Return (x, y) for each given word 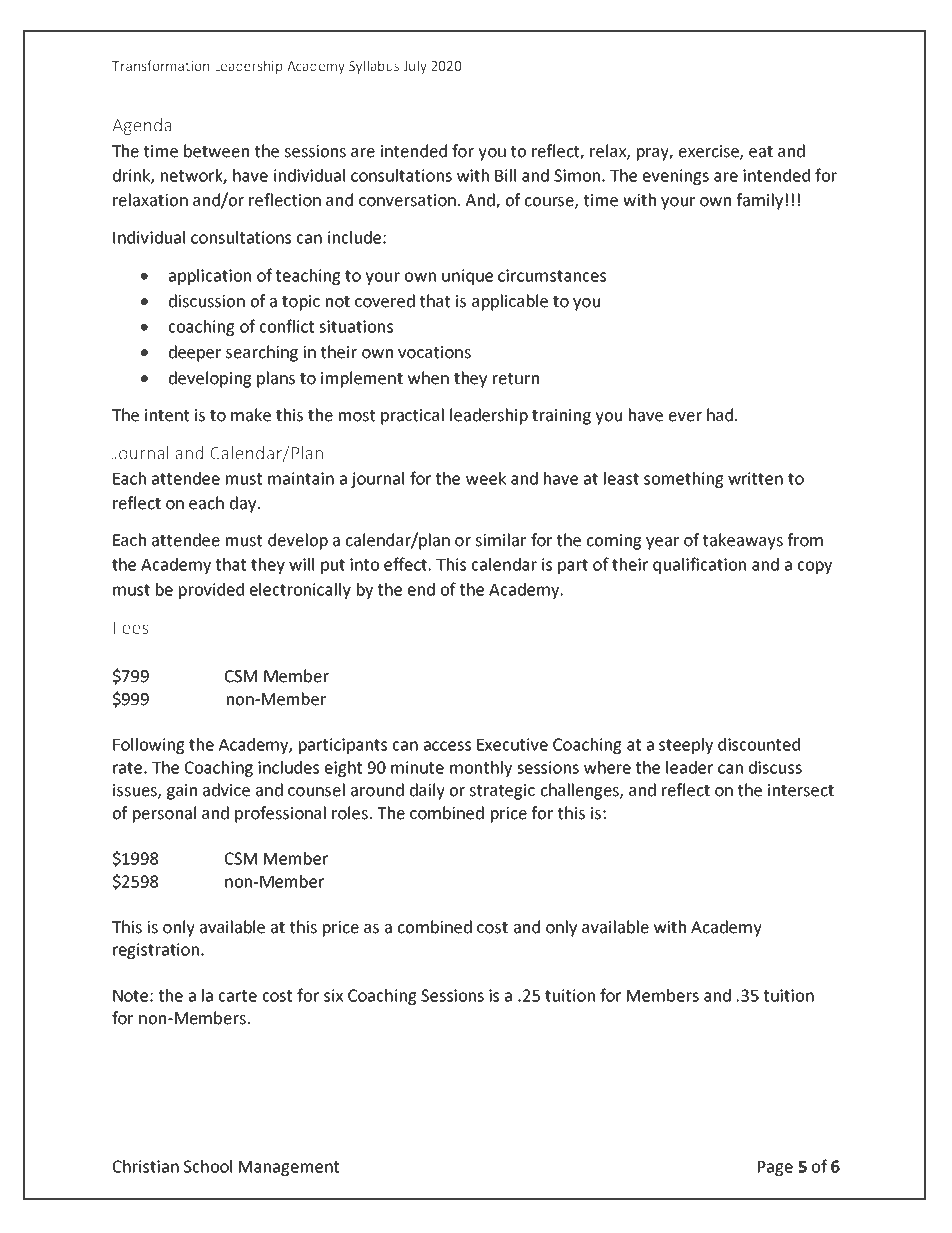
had (720, 415)
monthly (481, 769)
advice (226, 790)
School (208, 1166)
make (251, 415)
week (486, 478)
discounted (759, 744)
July (415, 67)
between (216, 151)
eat (761, 152)
